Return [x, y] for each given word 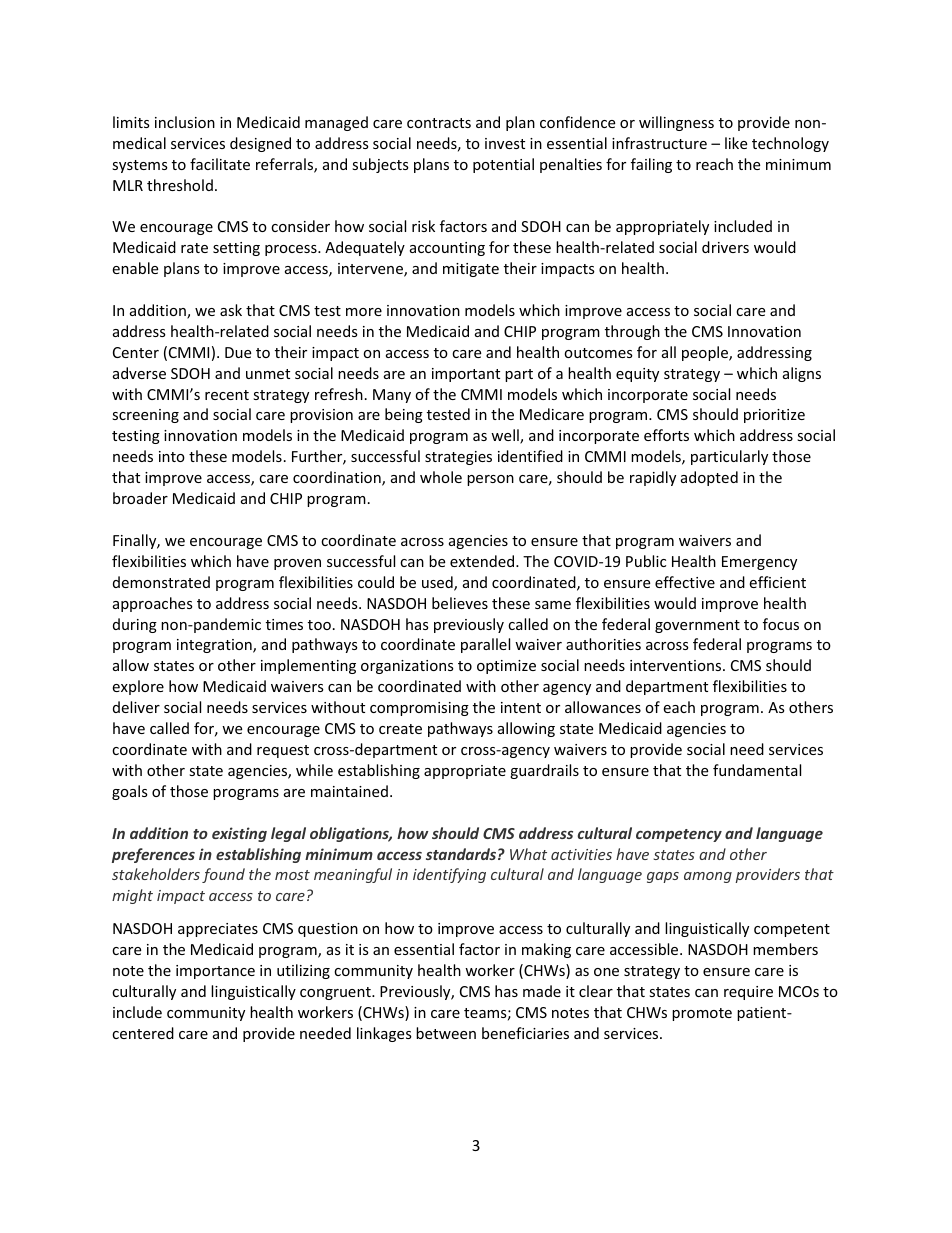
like [736, 143]
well [506, 436]
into [172, 456]
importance [215, 972]
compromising [419, 709]
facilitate [220, 164]
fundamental [757, 770]
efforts [666, 435]
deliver [136, 707]
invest [505, 143]
